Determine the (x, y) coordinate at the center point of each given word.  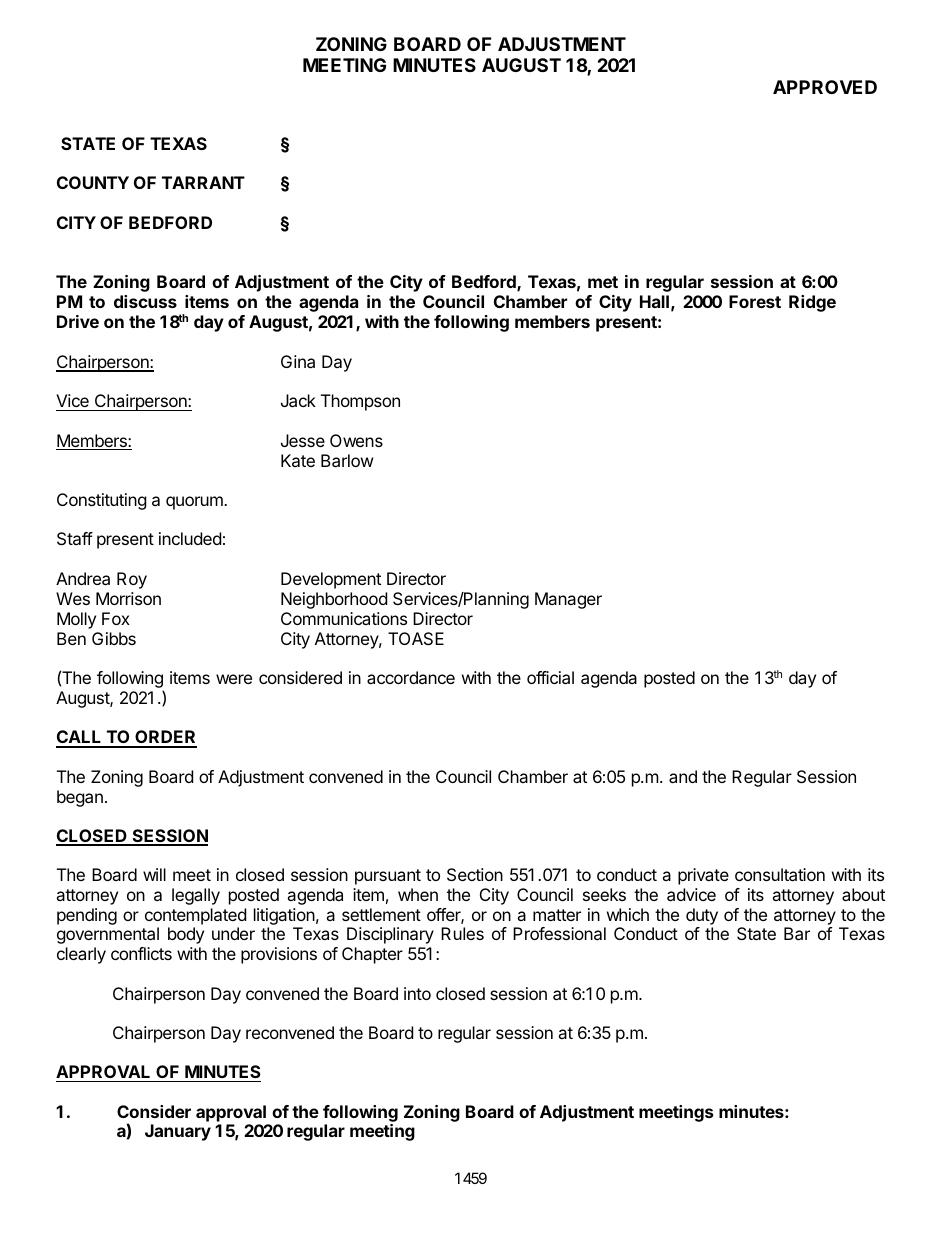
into (417, 993)
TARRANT (203, 182)
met (603, 282)
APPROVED (825, 87)
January (178, 1132)
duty (702, 916)
